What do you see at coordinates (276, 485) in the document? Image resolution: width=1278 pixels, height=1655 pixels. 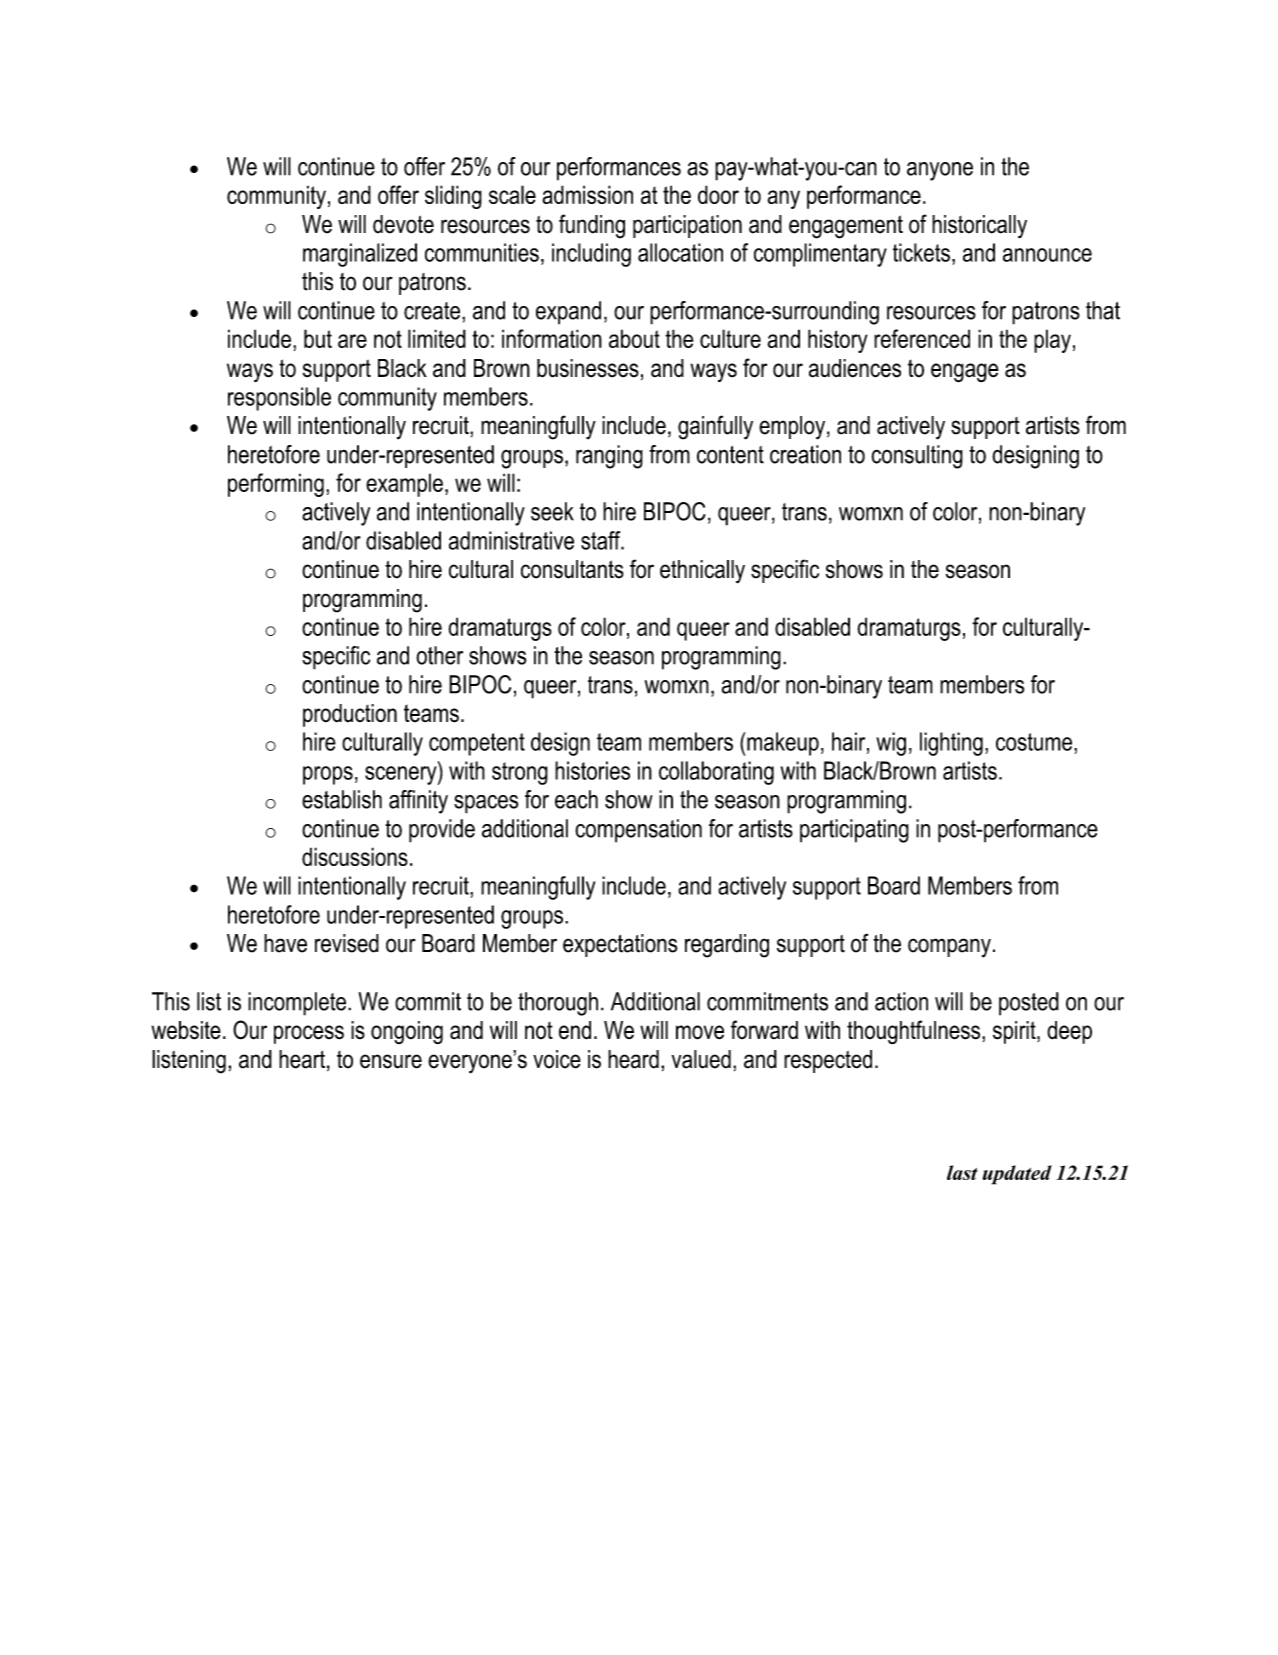 I see `performing` at bounding box center [276, 485].
